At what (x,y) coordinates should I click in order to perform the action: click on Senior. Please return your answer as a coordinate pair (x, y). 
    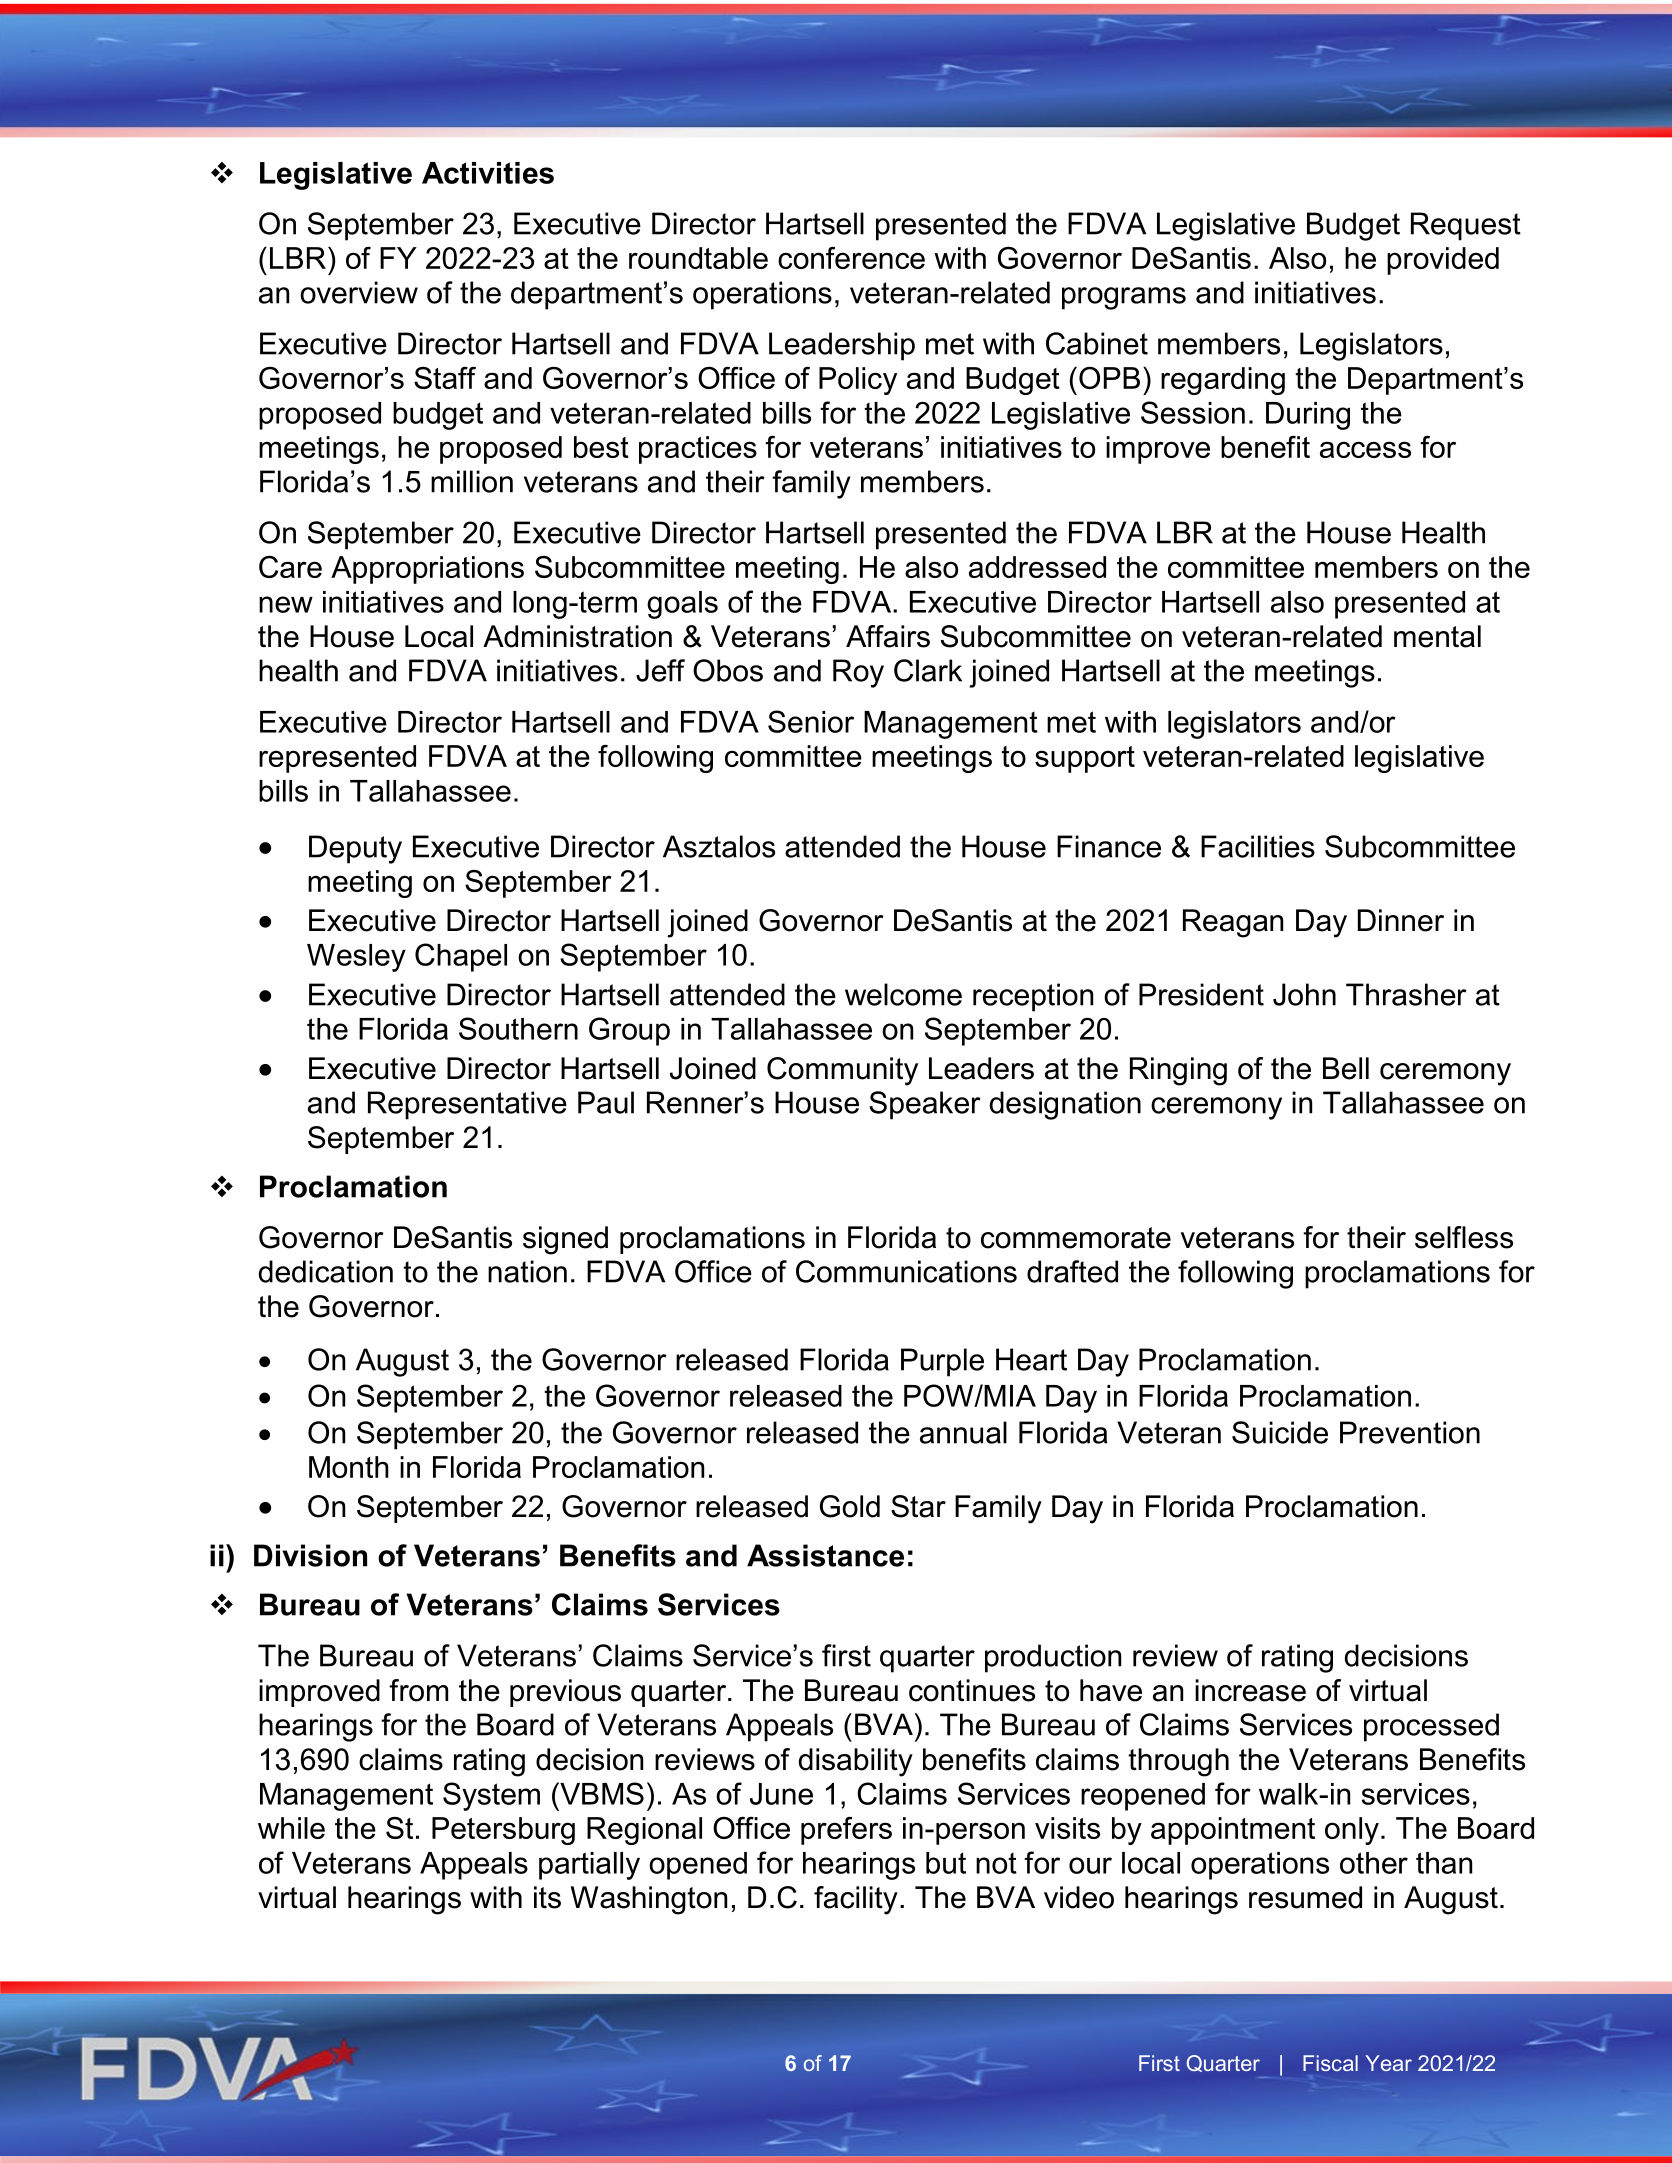
    Looking at the image, I should click on (811, 721).
